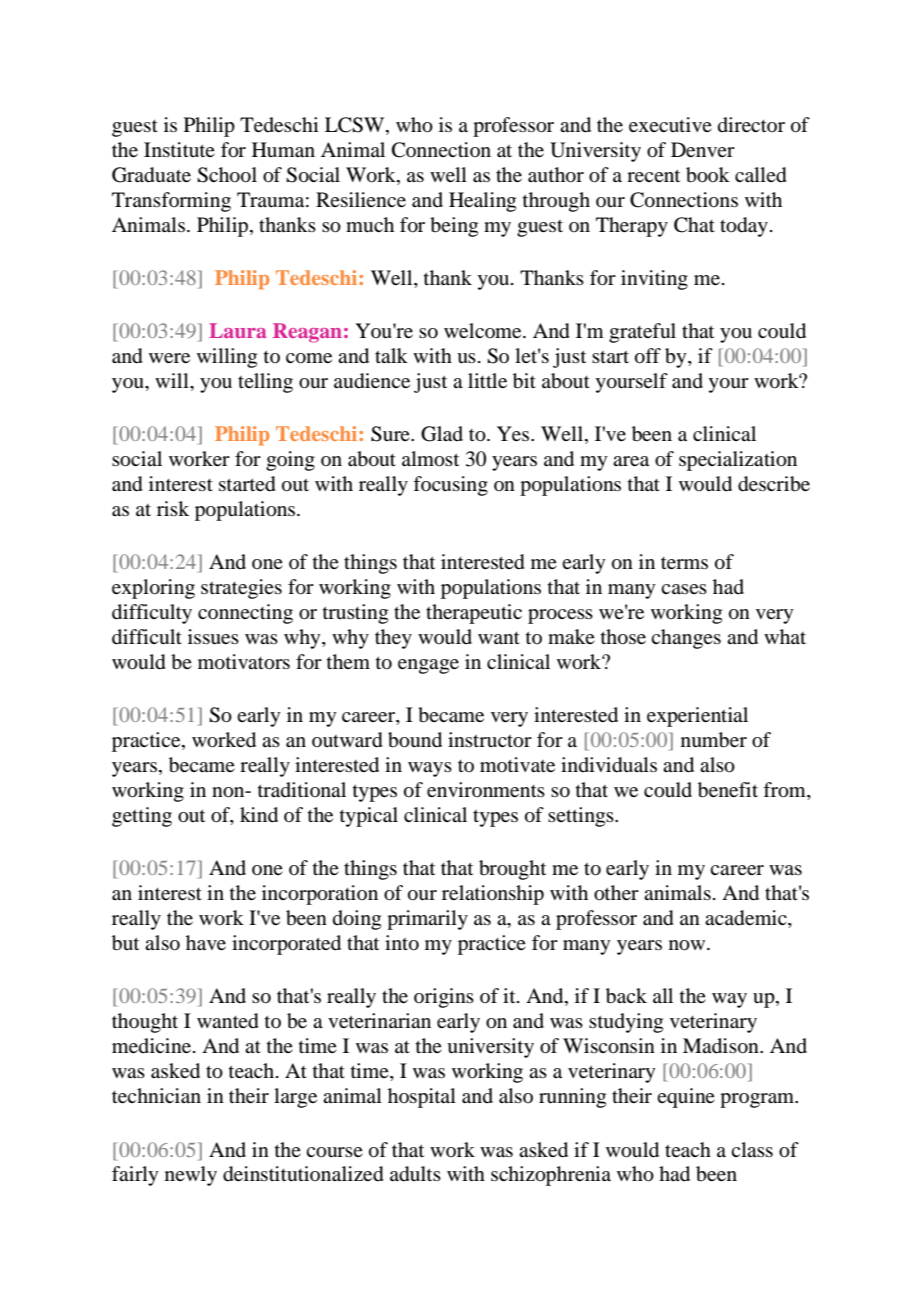 The height and width of the image is (1308, 924). What do you see at coordinates (191, 1176) in the image?
I see `newly` at bounding box center [191, 1176].
